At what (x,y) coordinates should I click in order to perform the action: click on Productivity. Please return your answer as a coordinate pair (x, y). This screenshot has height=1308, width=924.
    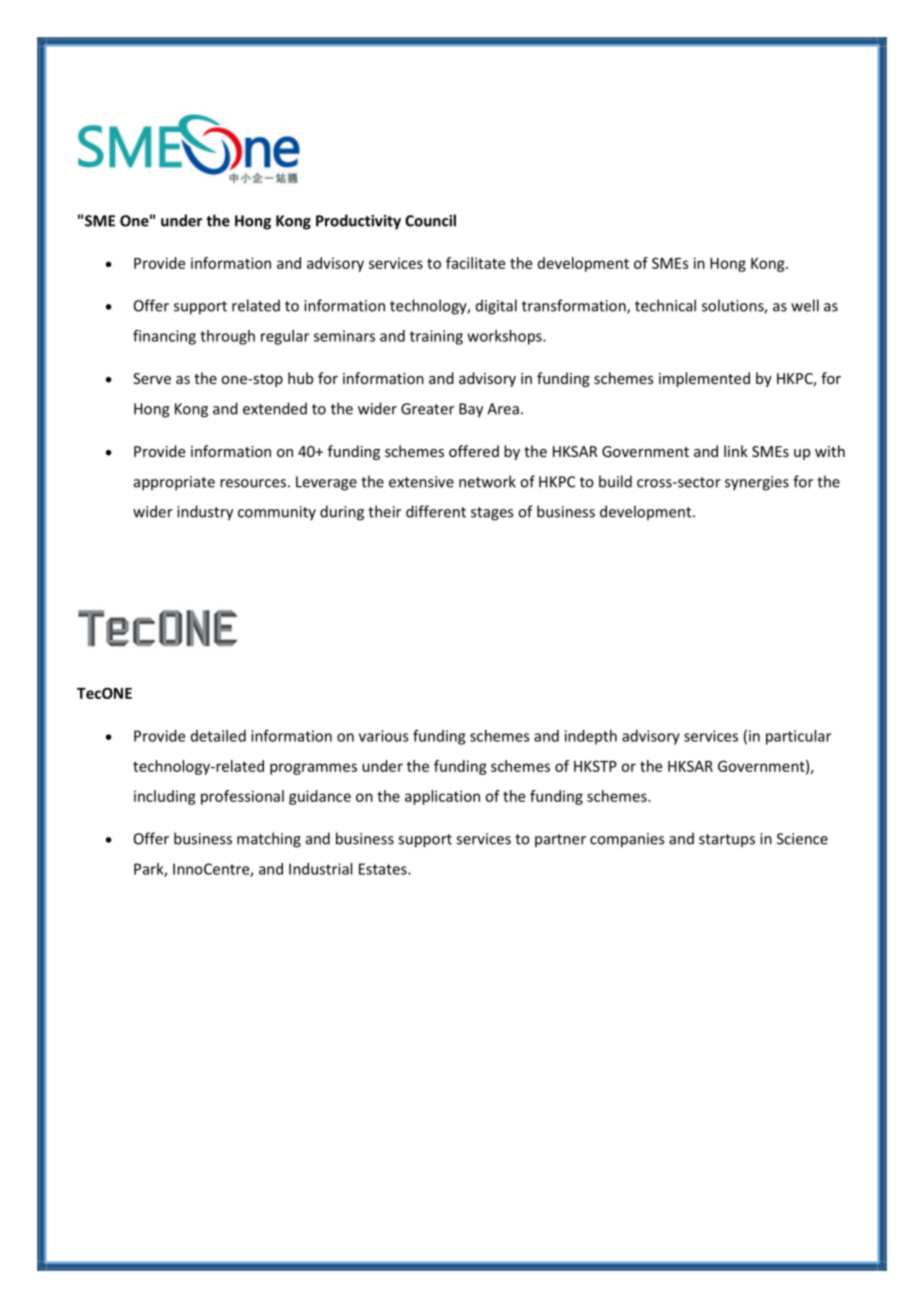
    Looking at the image, I should click on (358, 222).
